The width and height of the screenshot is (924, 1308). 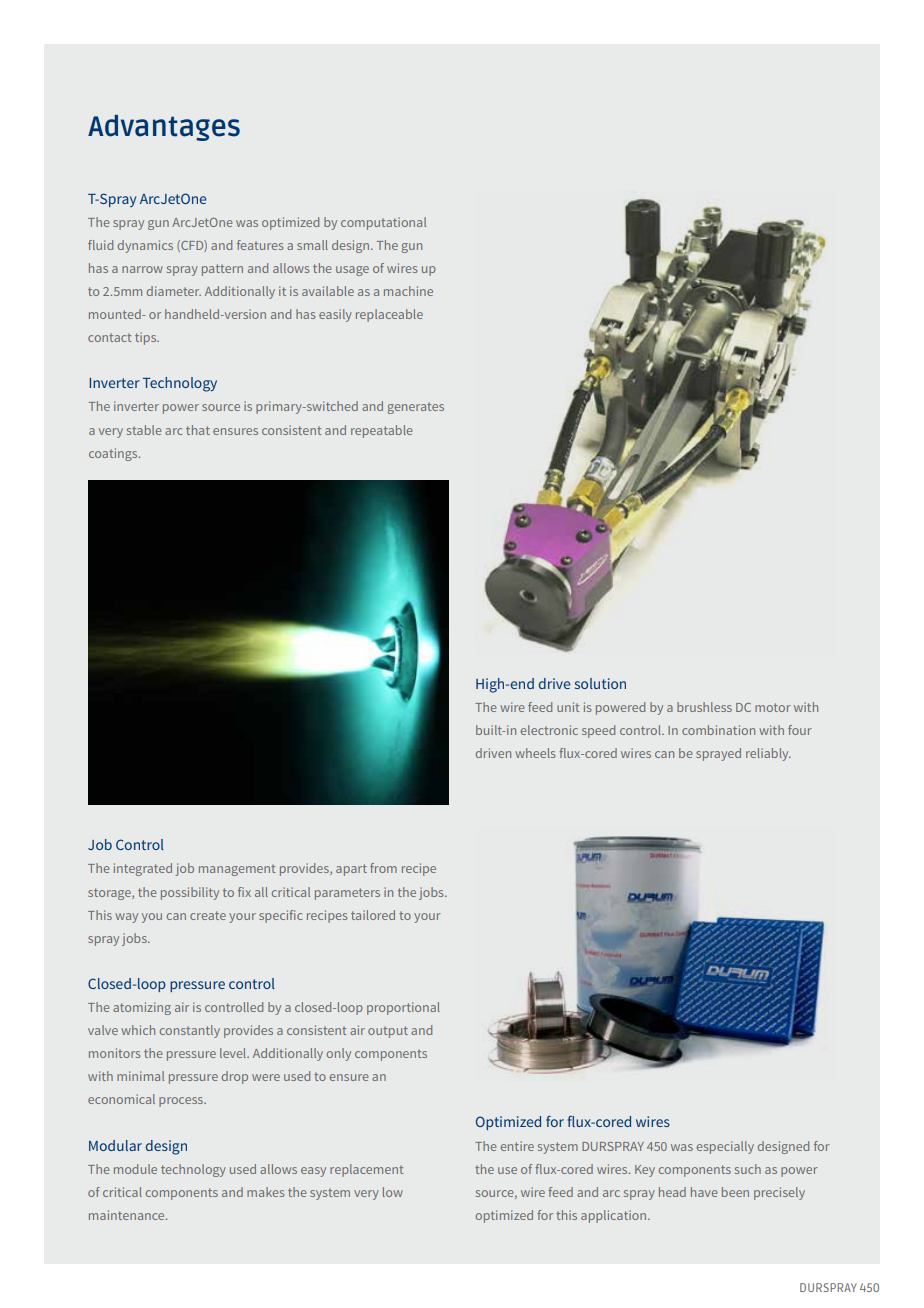 I want to click on solution, so click(x=600, y=683).
